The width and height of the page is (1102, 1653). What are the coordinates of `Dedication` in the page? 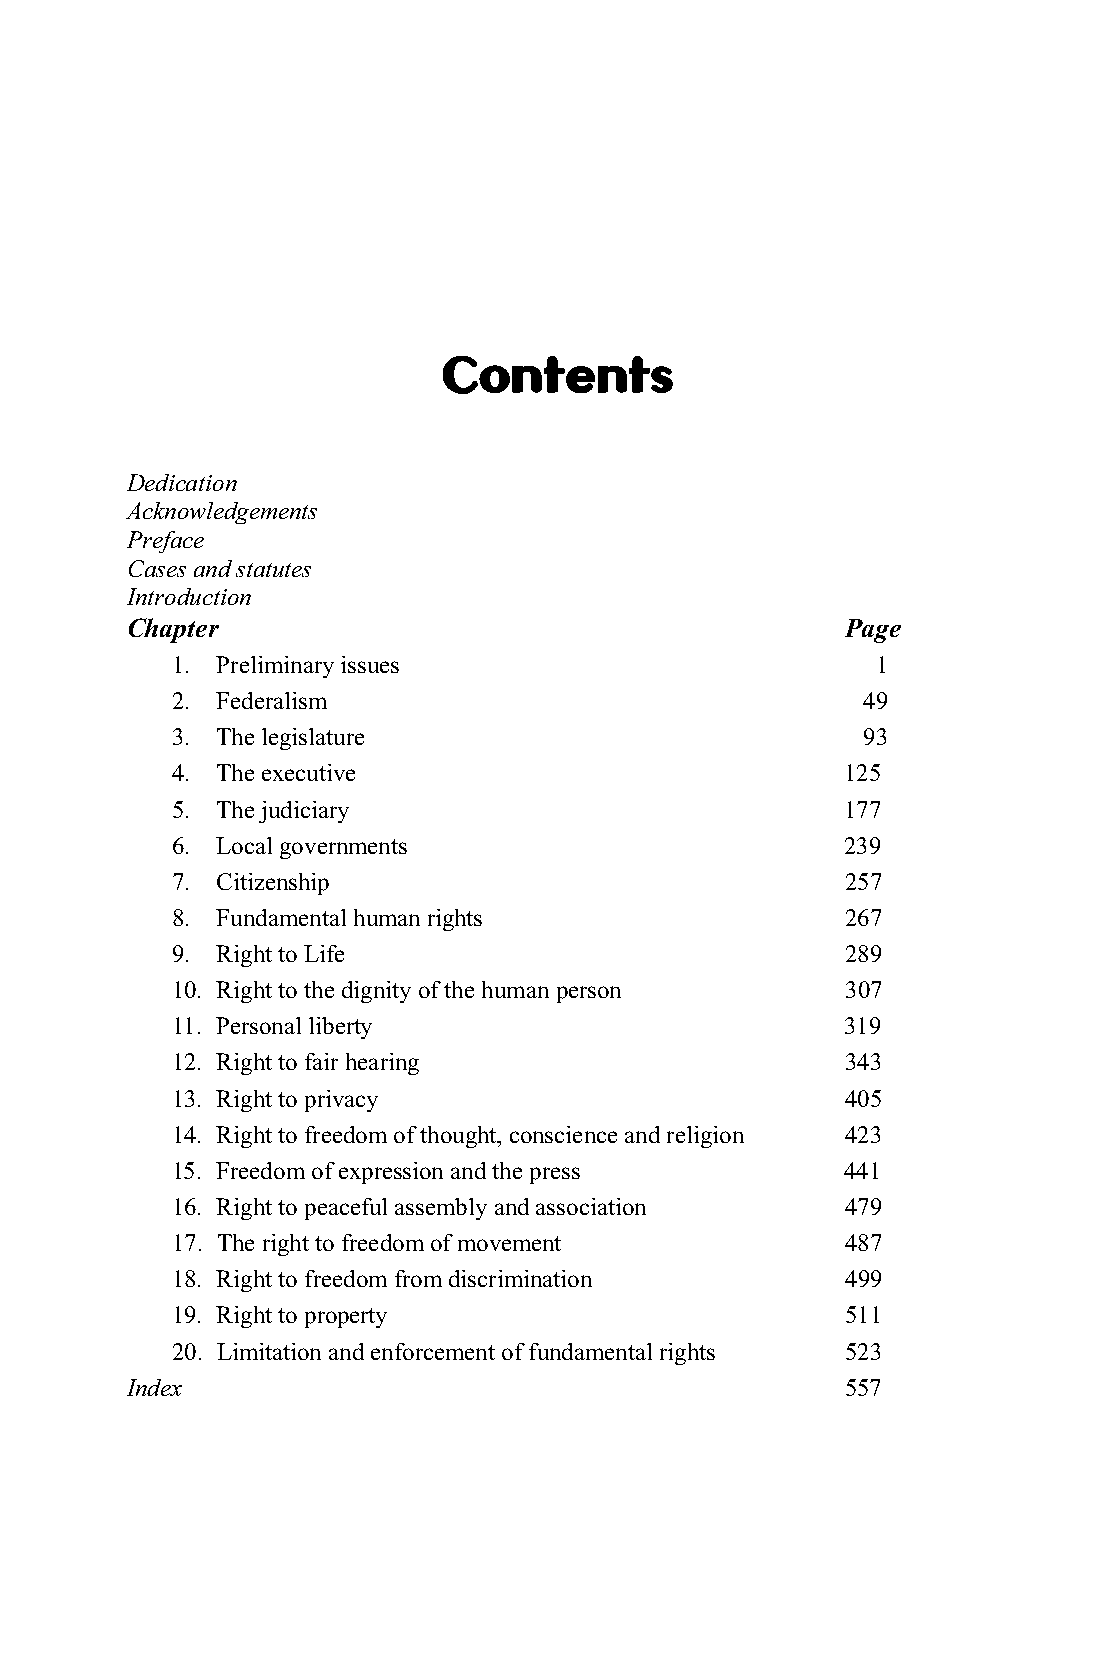 It's located at (182, 482).
